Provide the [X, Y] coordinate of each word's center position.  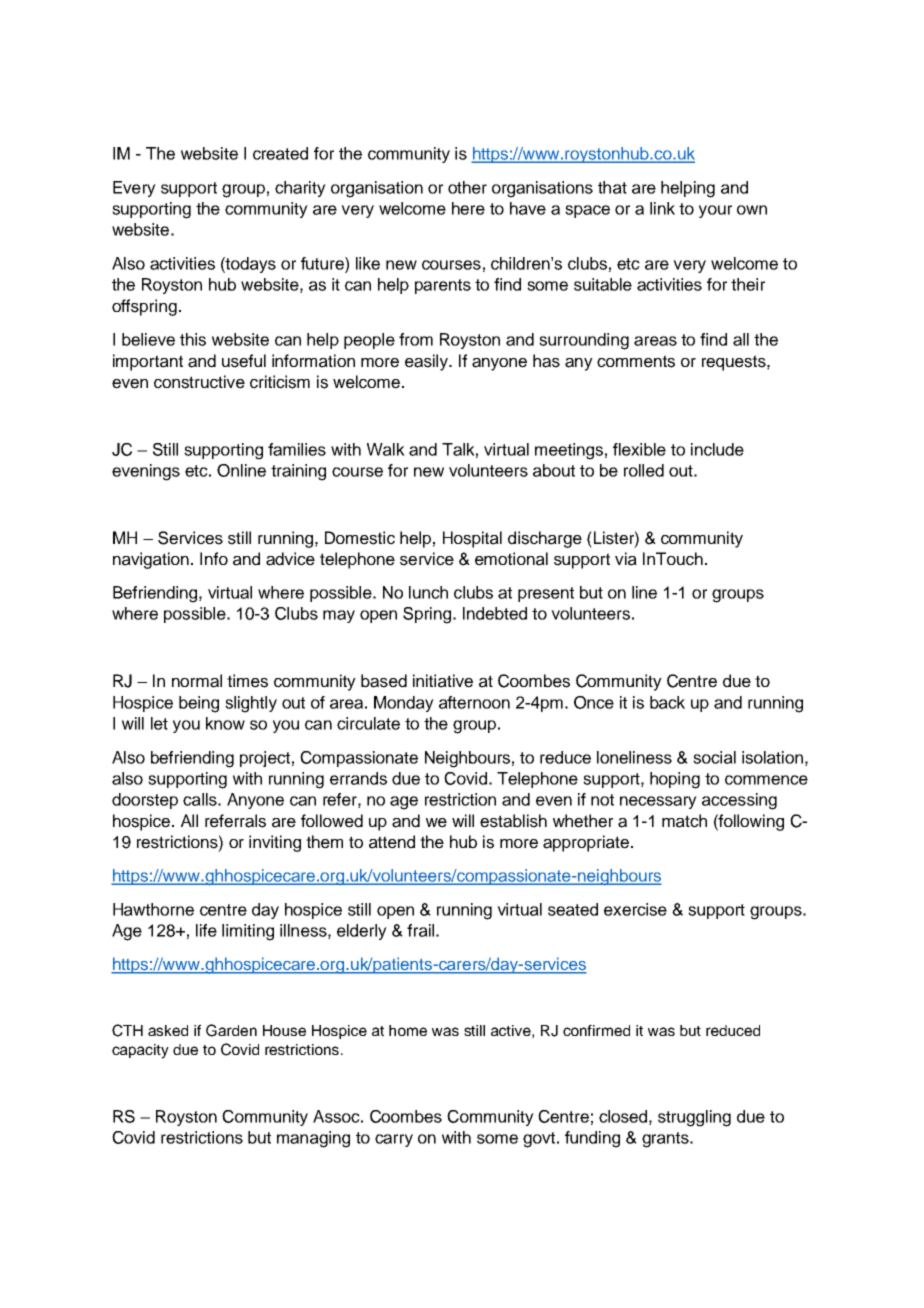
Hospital [472, 539]
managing [313, 1139]
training [298, 472]
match [684, 821]
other [467, 187]
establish [513, 821]
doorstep [145, 801]
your [715, 211]
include [717, 449]
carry [394, 1140]
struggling [694, 1118]
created [280, 153]
